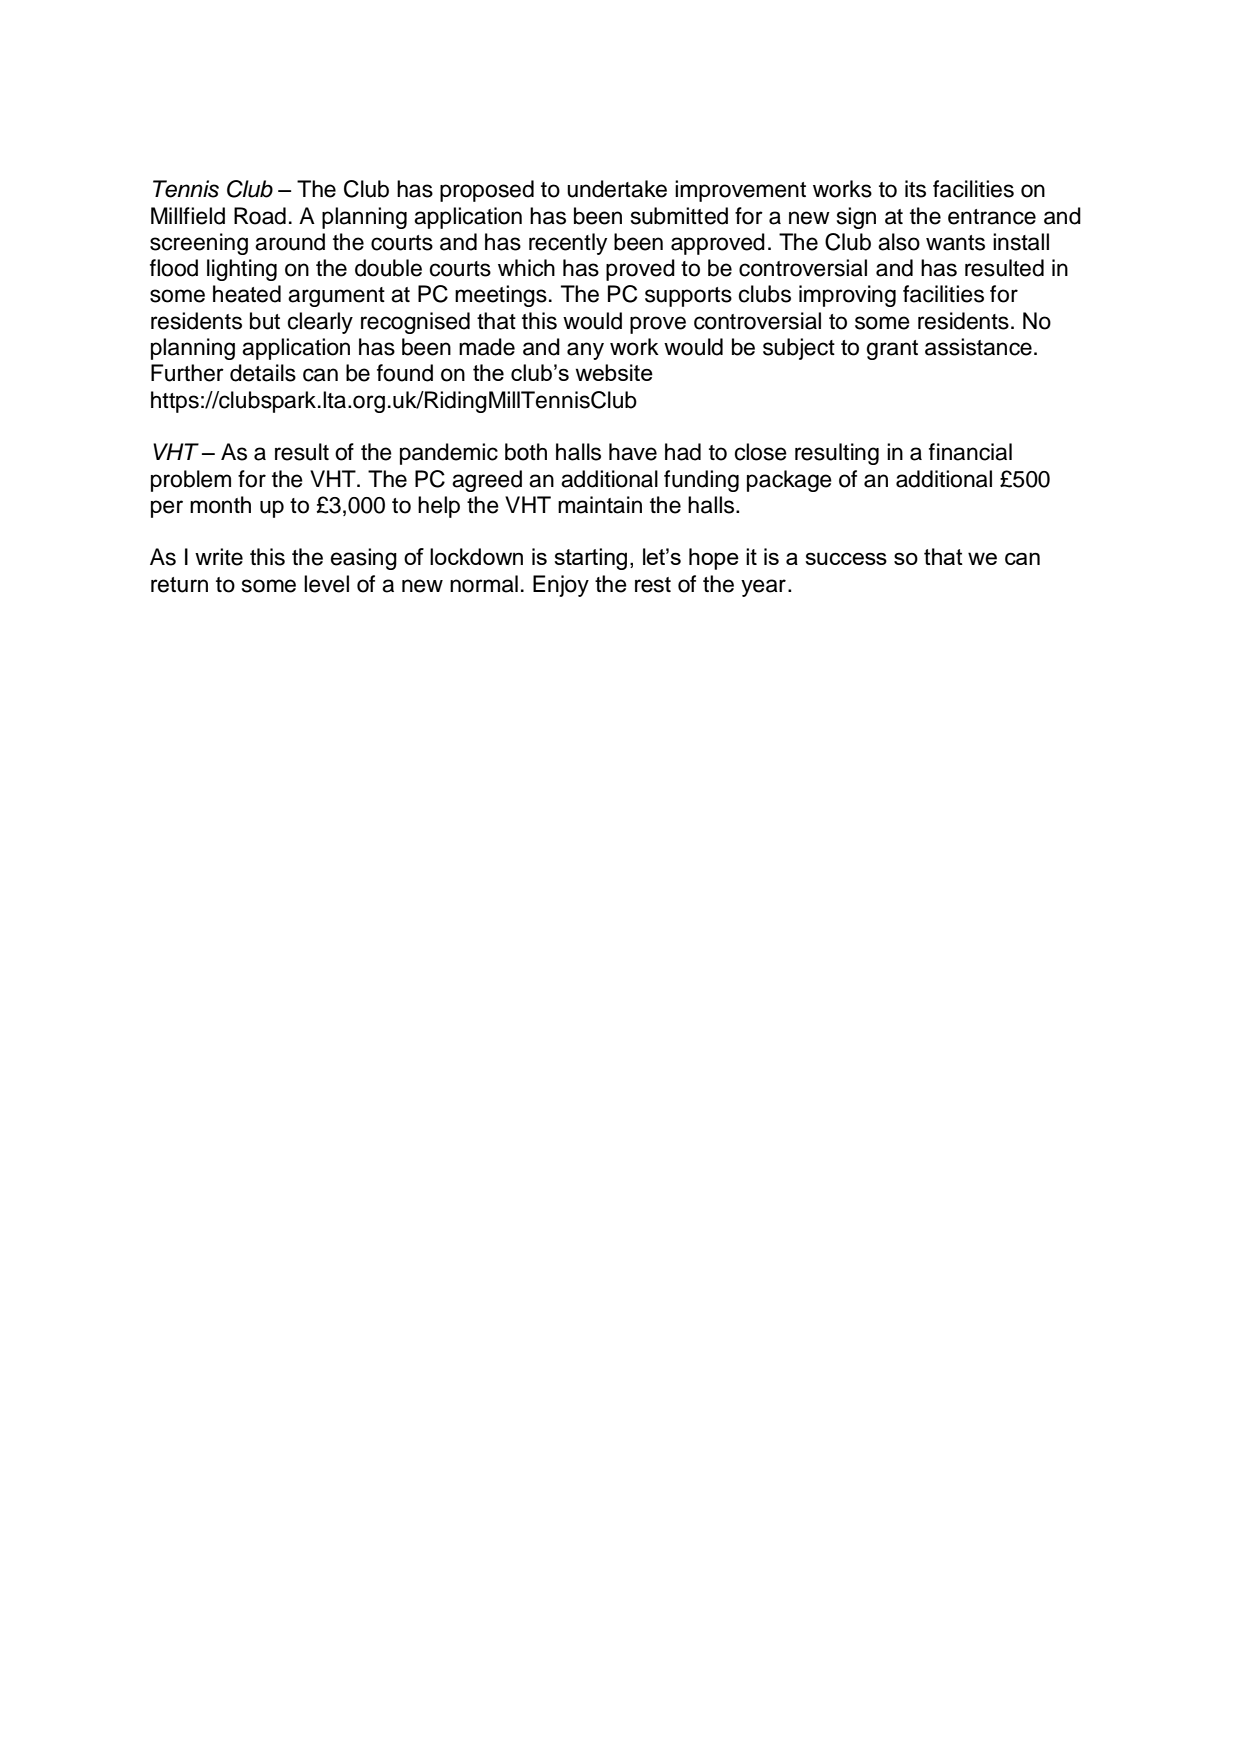 The width and height of the screenshot is (1237, 1750). What do you see at coordinates (561, 586) in the screenshot?
I see `Enjoy` at bounding box center [561, 586].
